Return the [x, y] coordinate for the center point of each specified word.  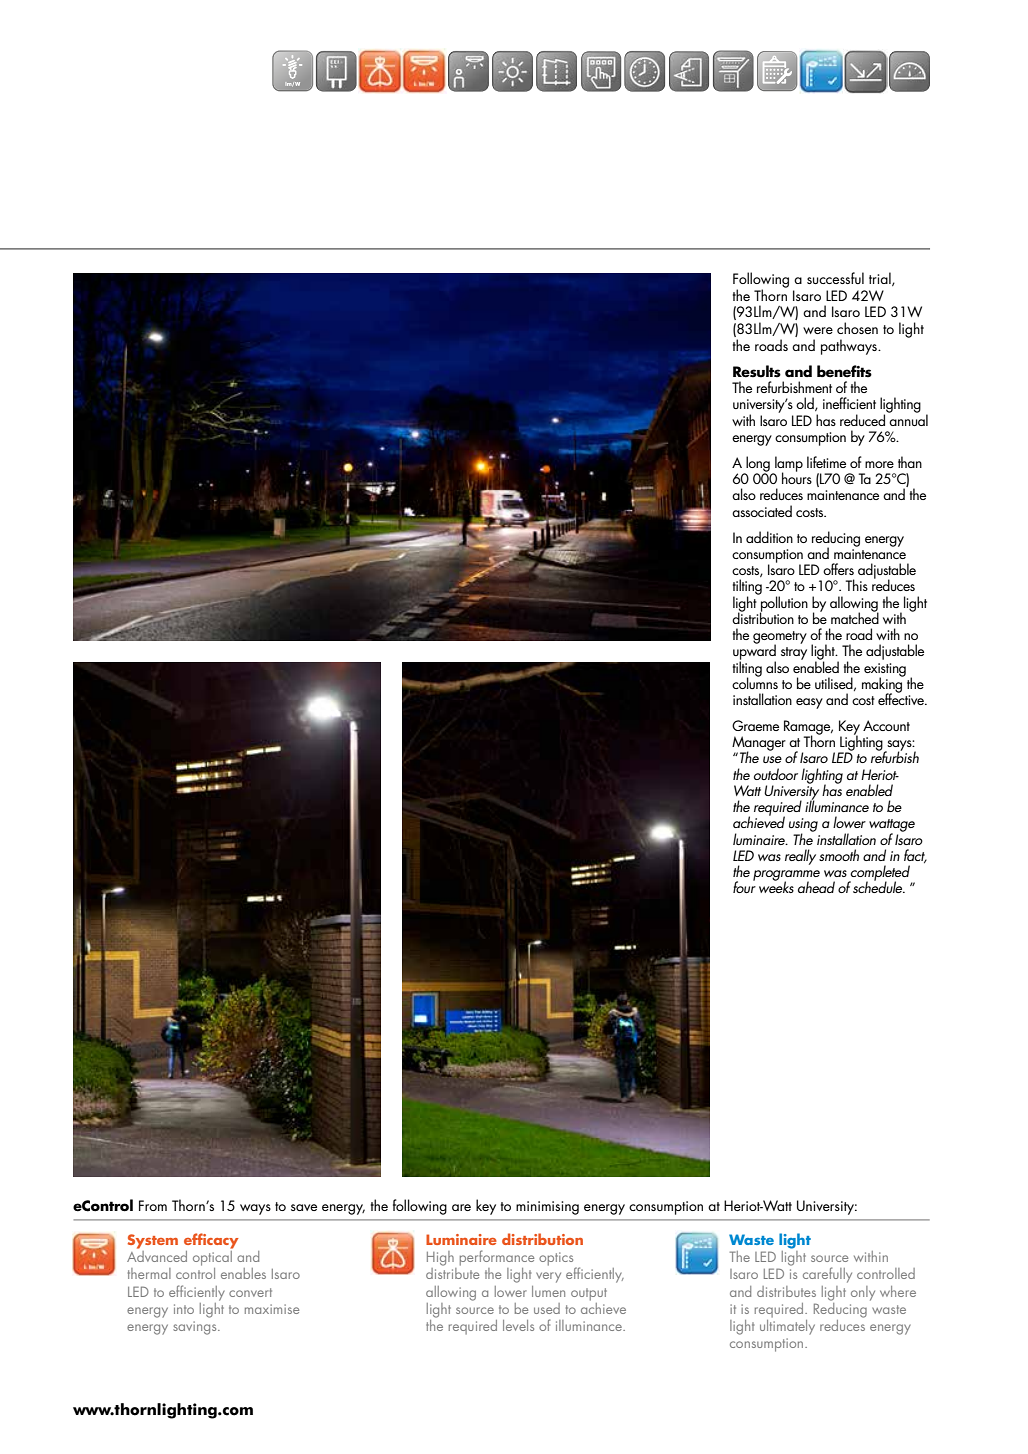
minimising [547, 1208]
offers [838, 569]
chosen [857, 328]
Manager [759, 744]
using [803, 826]
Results [757, 371]
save [304, 1207]
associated [762, 511]
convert [250, 1292]
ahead [816, 887]
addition [769, 537]
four [744, 886]
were [818, 330]
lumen [548, 1291]
